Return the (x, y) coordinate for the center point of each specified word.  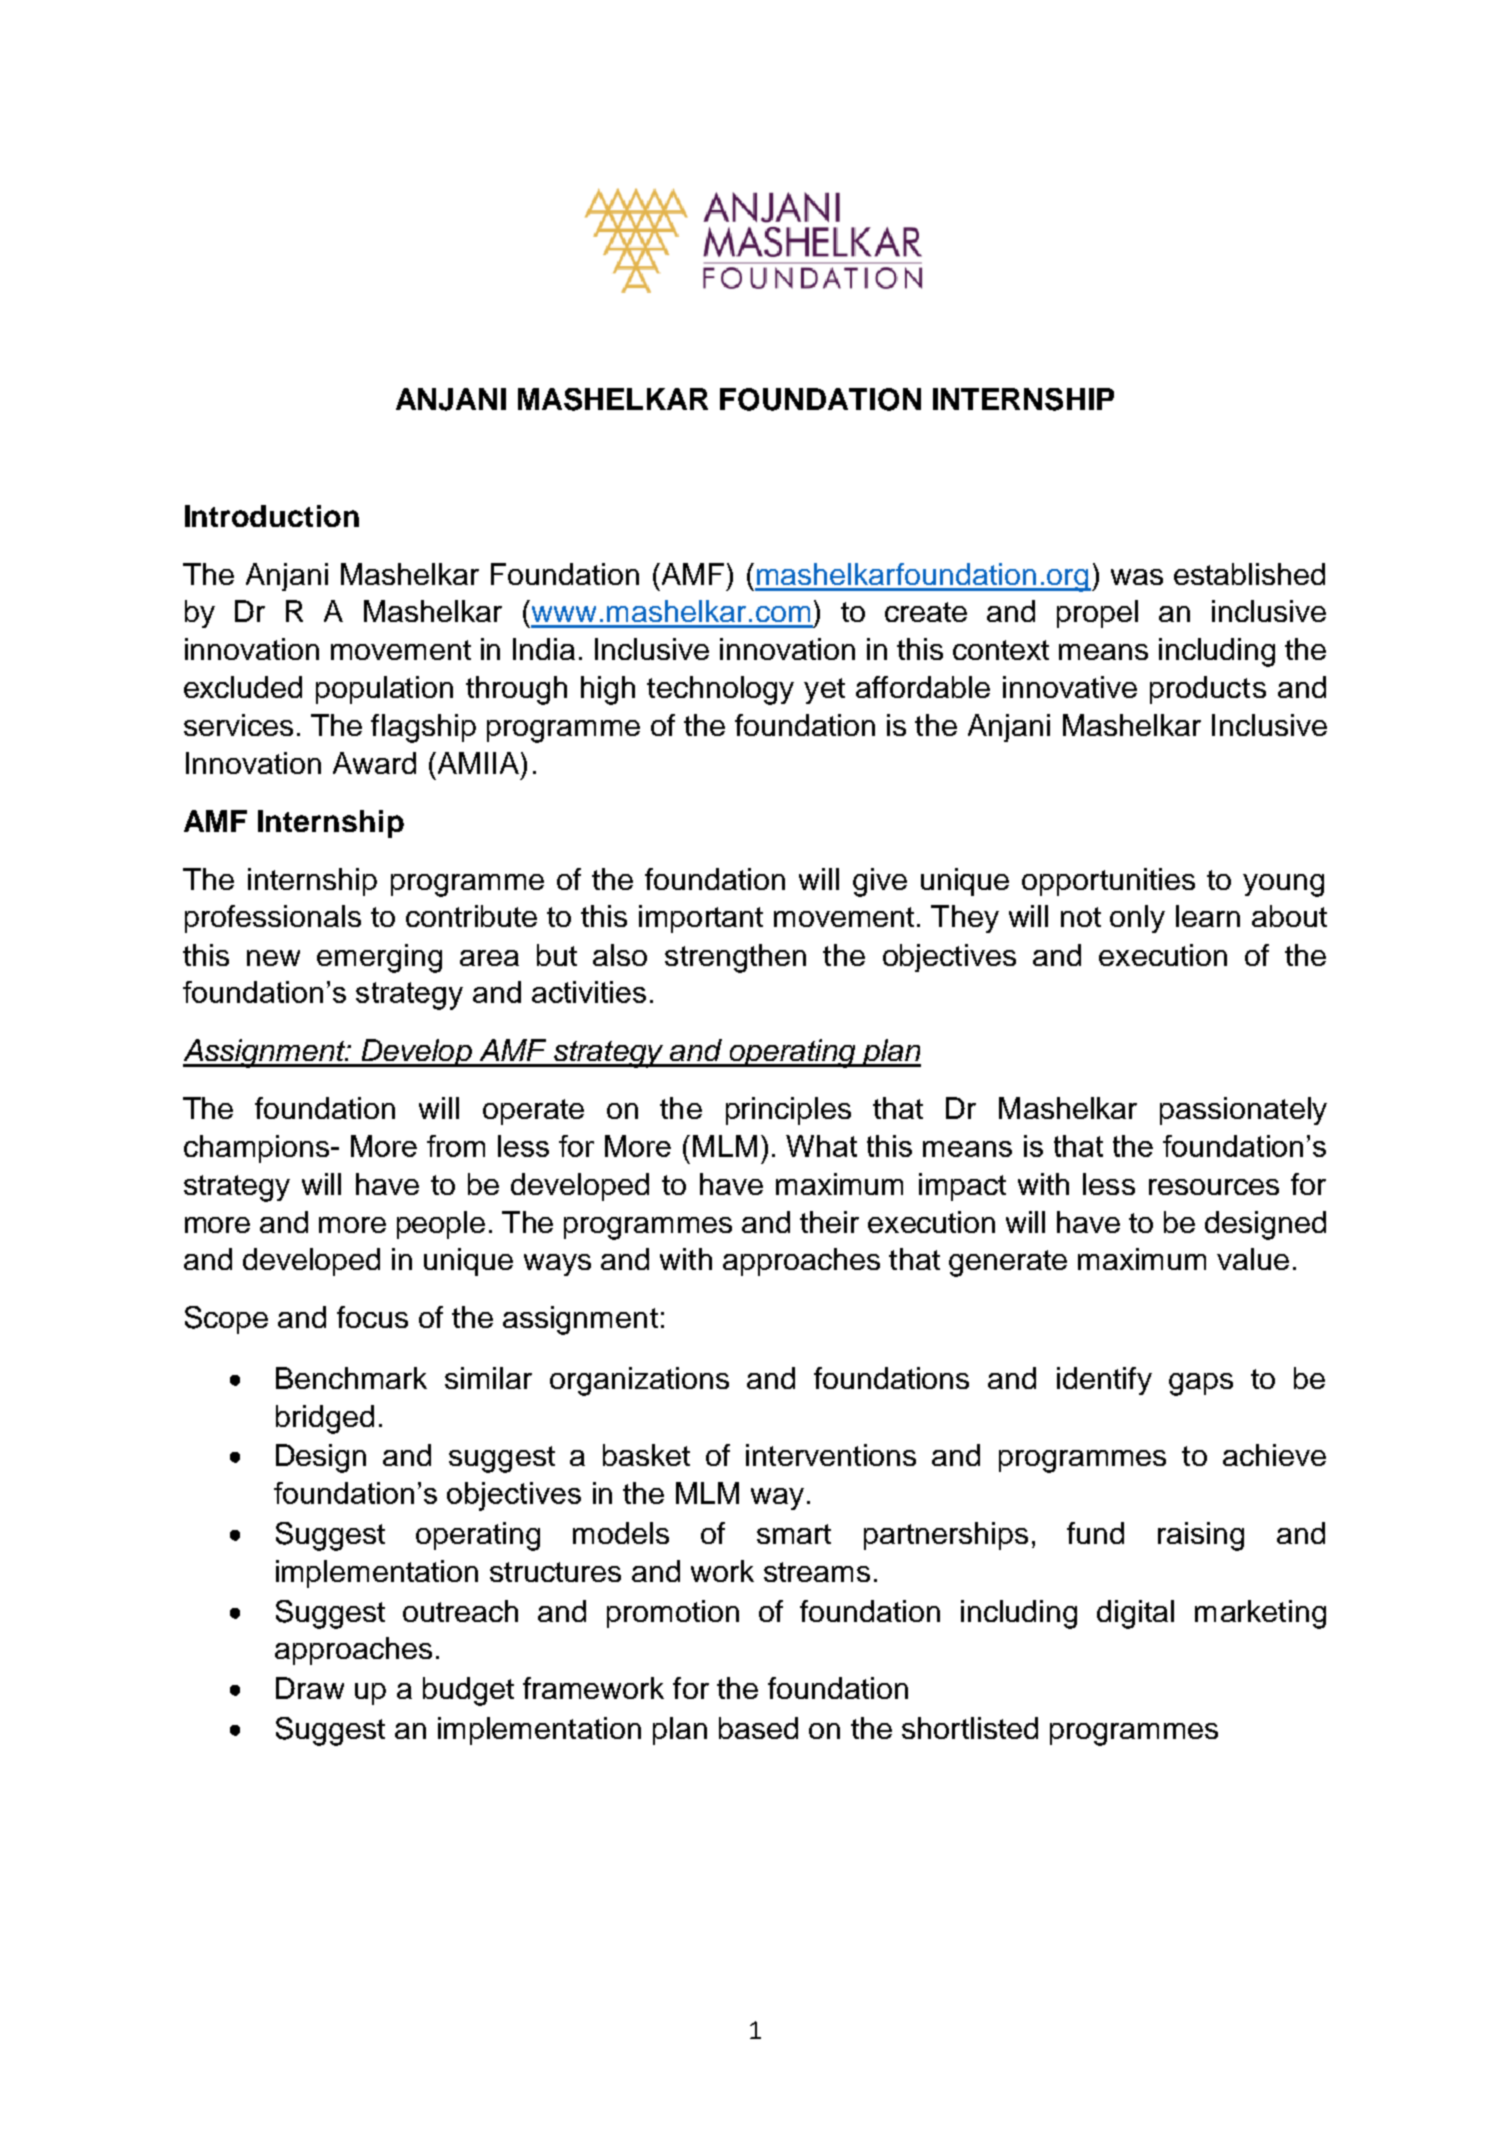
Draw (310, 1688)
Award (374, 763)
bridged (325, 1419)
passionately (1243, 1111)
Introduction (272, 516)
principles (788, 1111)
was (1137, 577)
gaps (1201, 1384)
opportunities (1108, 882)
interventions (831, 1455)
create (926, 612)
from (456, 1146)
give (880, 882)
